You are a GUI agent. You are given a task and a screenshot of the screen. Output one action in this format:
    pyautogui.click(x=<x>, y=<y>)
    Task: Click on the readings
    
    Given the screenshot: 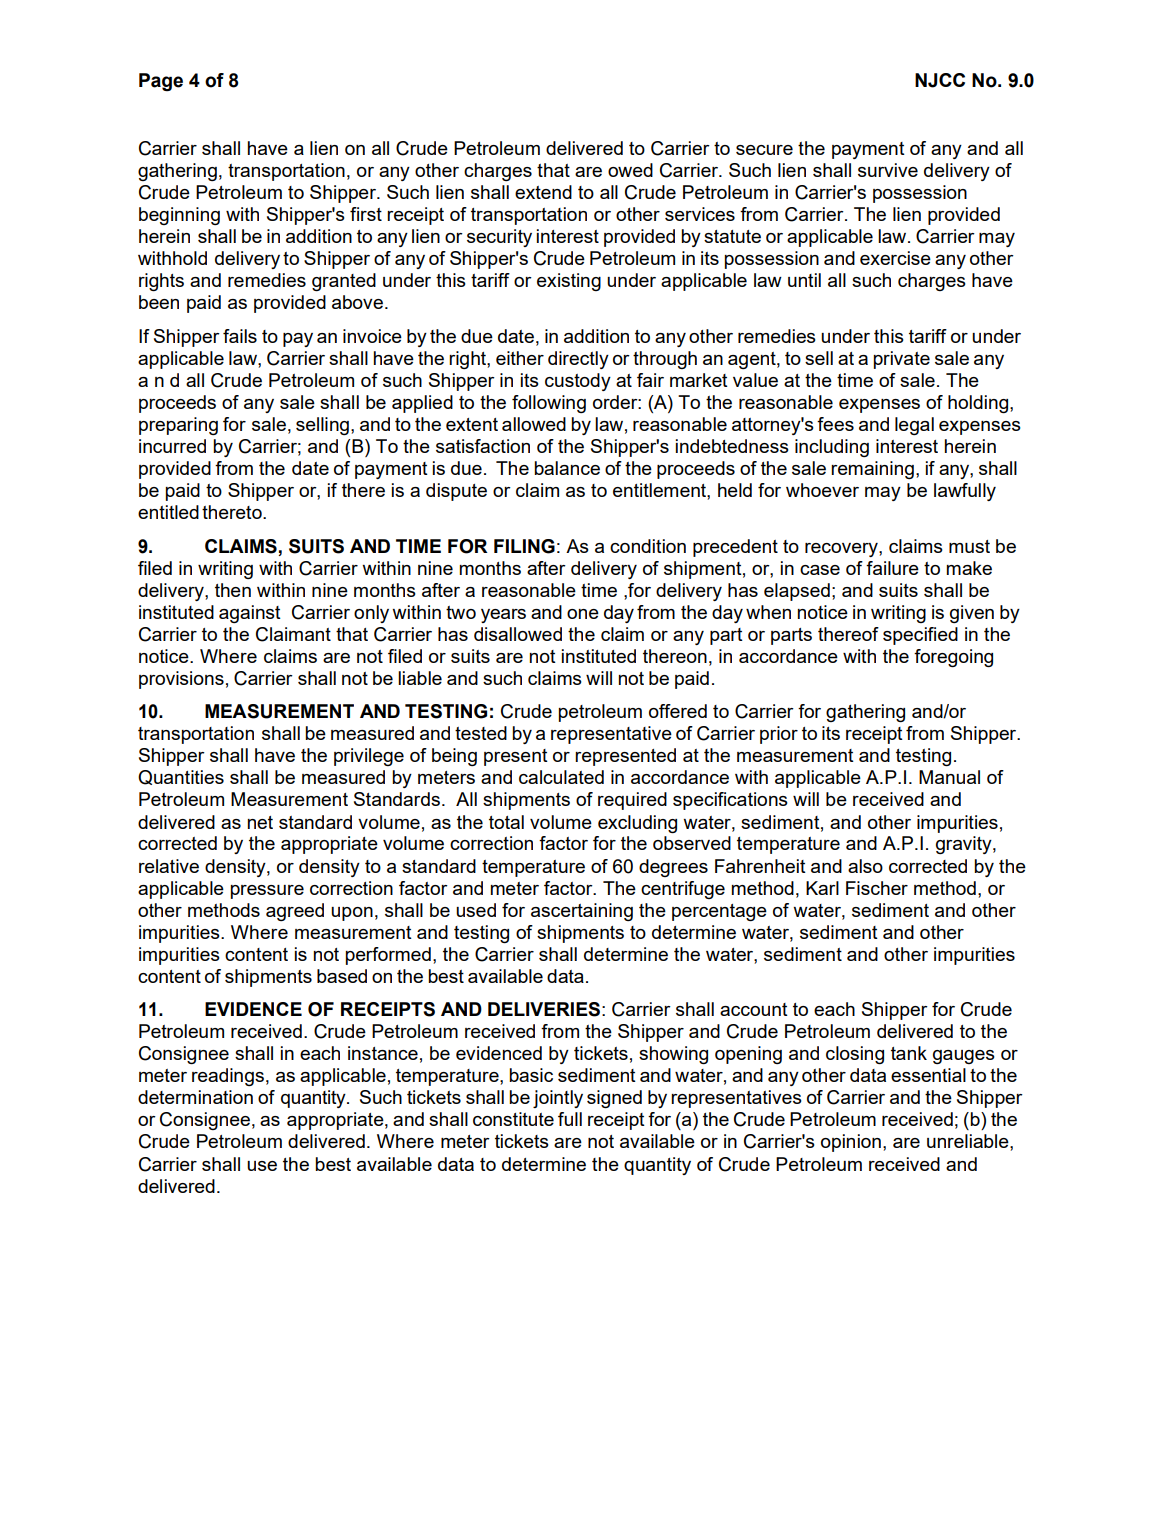 What is the action you would take?
    pyautogui.click(x=228, y=1077)
